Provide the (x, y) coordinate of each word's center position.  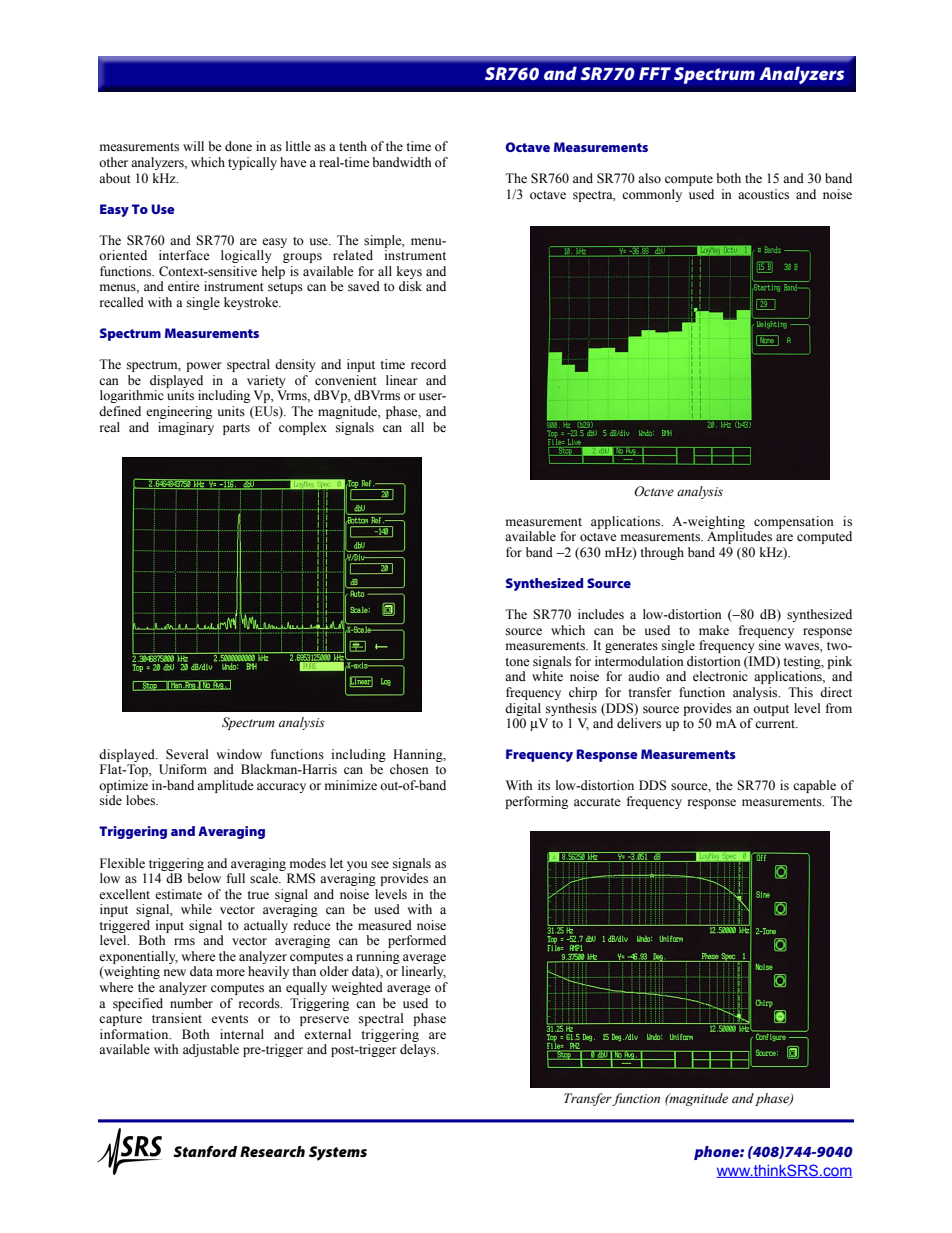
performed (417, 941)
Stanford (205, 1151)
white (547, 676)
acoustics (763, 194)
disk (410, 286)
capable (814, 786)
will (193, 146)
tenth (353, 146)
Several (187, 754)
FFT (655, 73)
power (203, 367)
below (204, 878)
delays (419, 1050)
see (380, 865)
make (714, 630)
